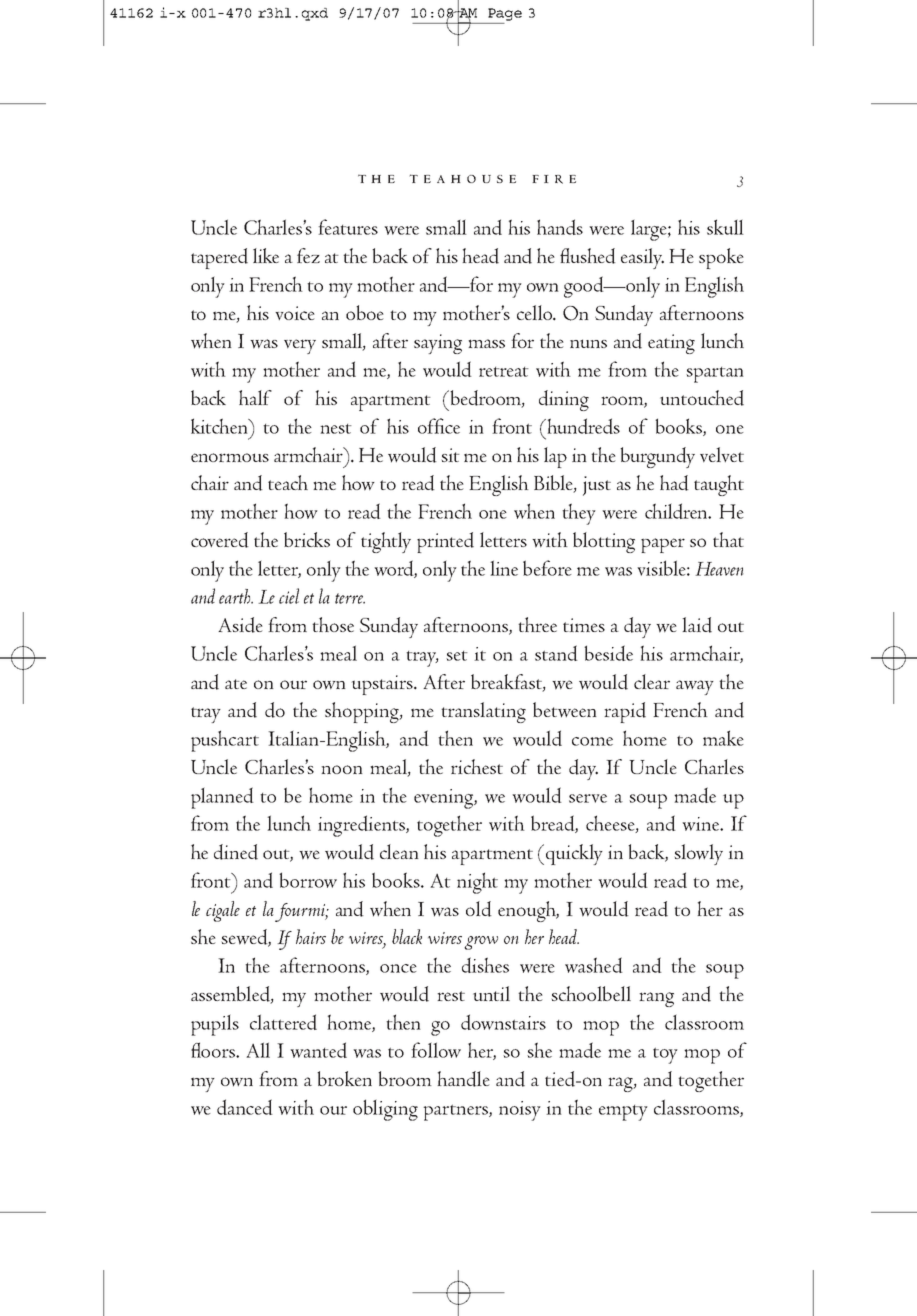  What do you see at coordinates (245, 1107) in the screenshot?
I see `danced` at bounding box center [245, 1107].
